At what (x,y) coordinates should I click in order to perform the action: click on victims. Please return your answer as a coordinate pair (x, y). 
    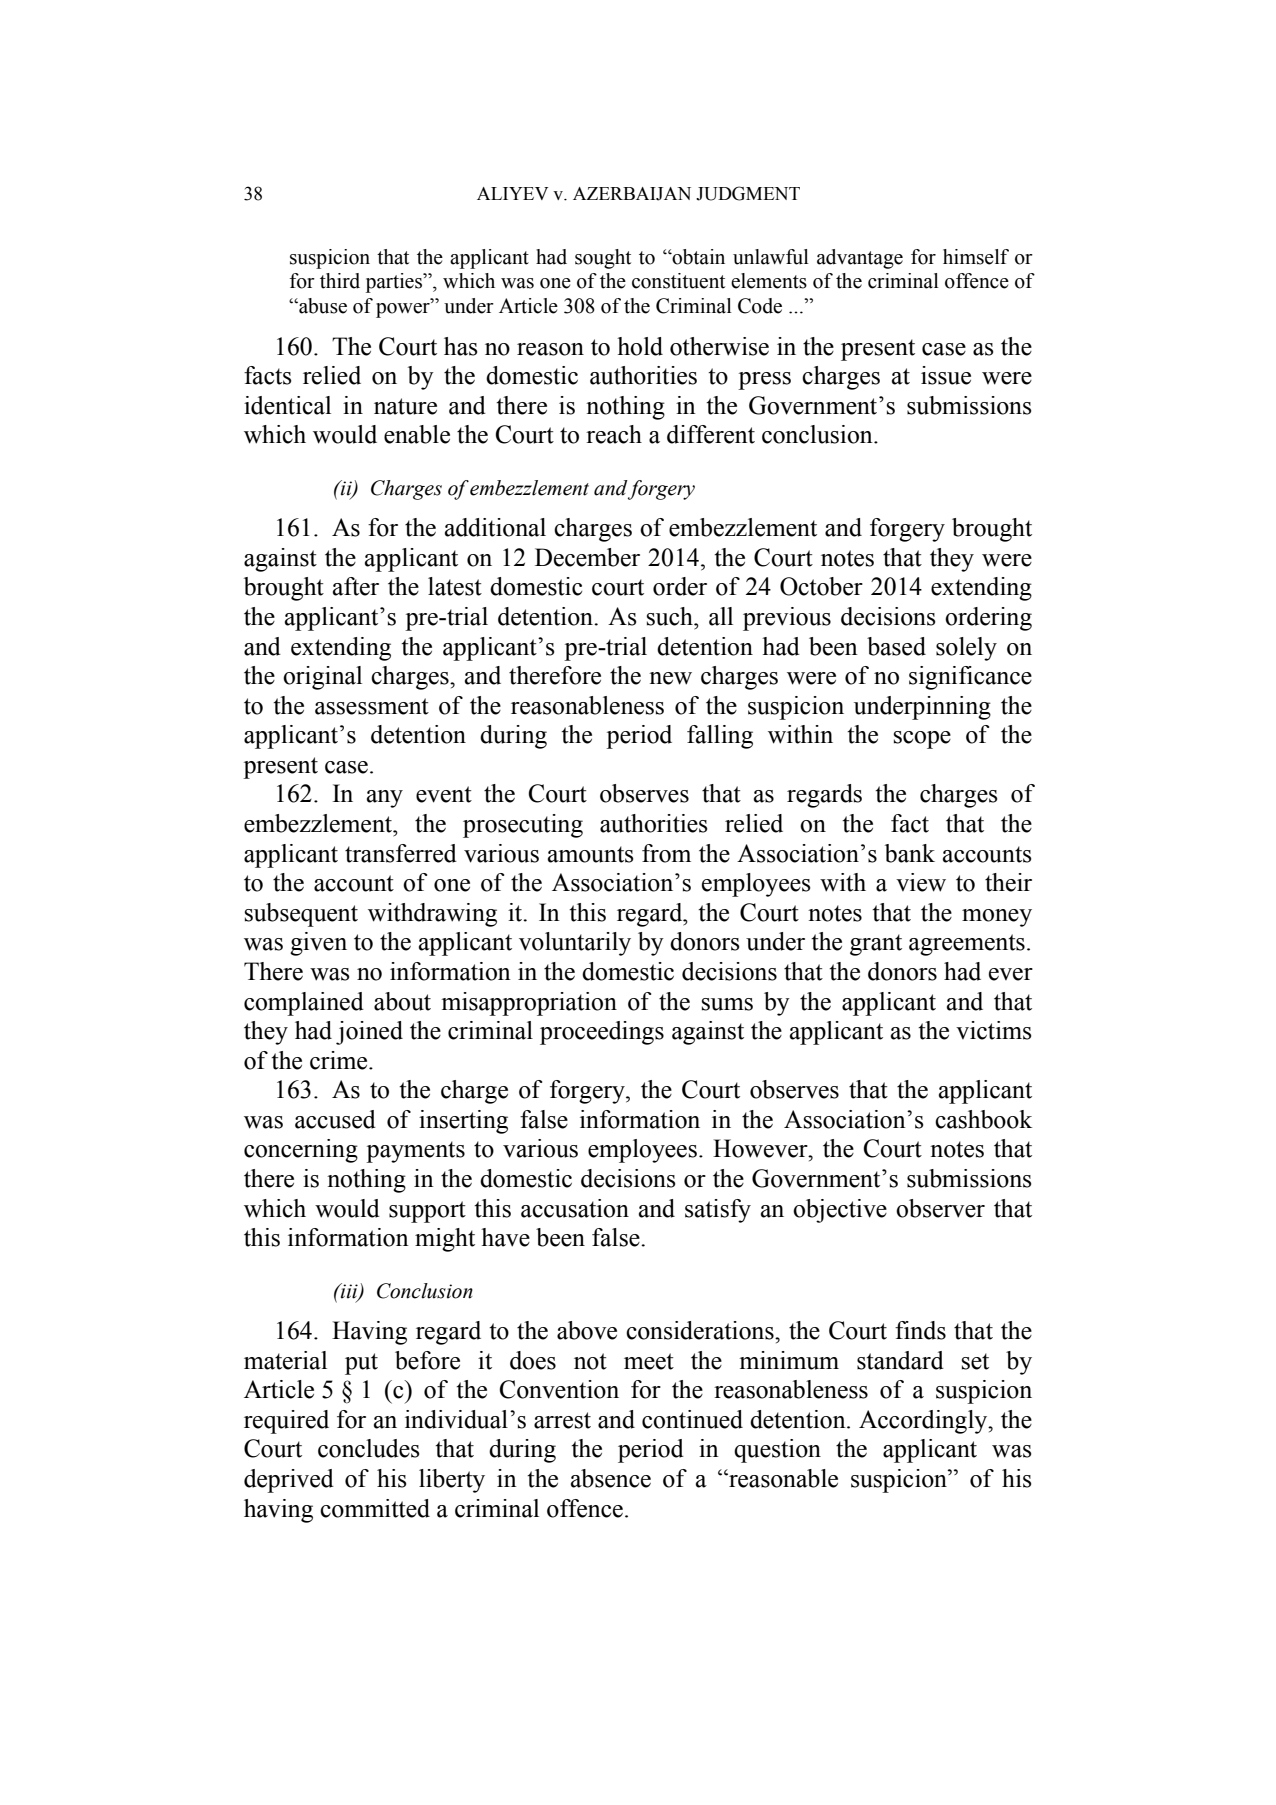
    Looking at the image, I should click on (994, 1030).
